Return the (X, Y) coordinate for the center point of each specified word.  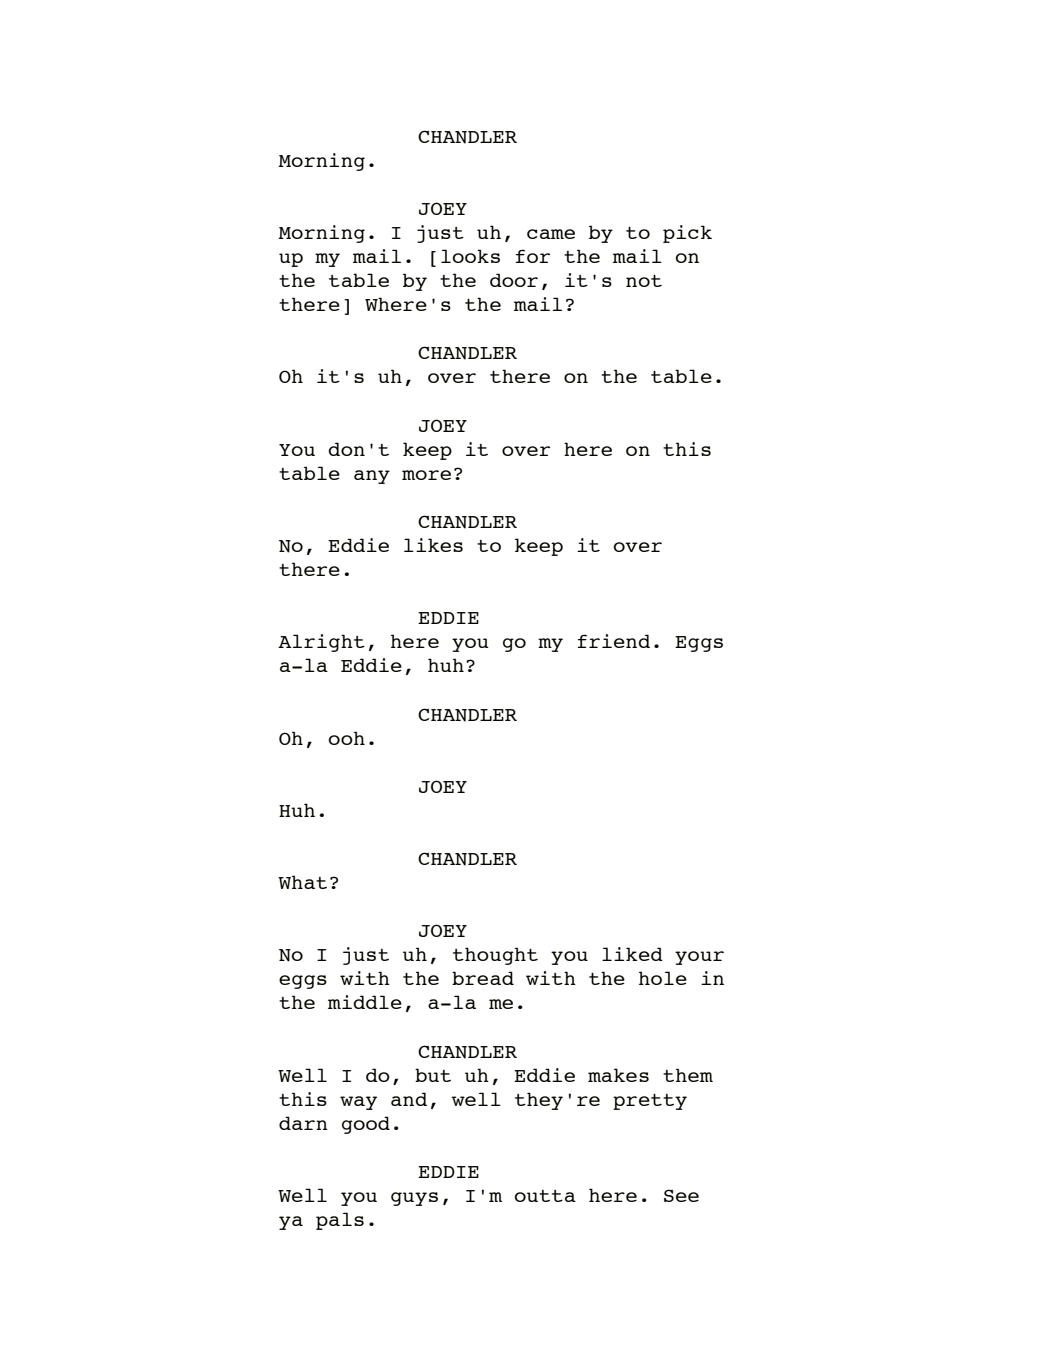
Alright (321, 643)
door (514, 280)
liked (632, 954)
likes (433, 545)
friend (614, 641)
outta (545, 1196)
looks (470, 256)
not (644, 281)
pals (340, 1221)
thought (495, 956)
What (302, 882)
